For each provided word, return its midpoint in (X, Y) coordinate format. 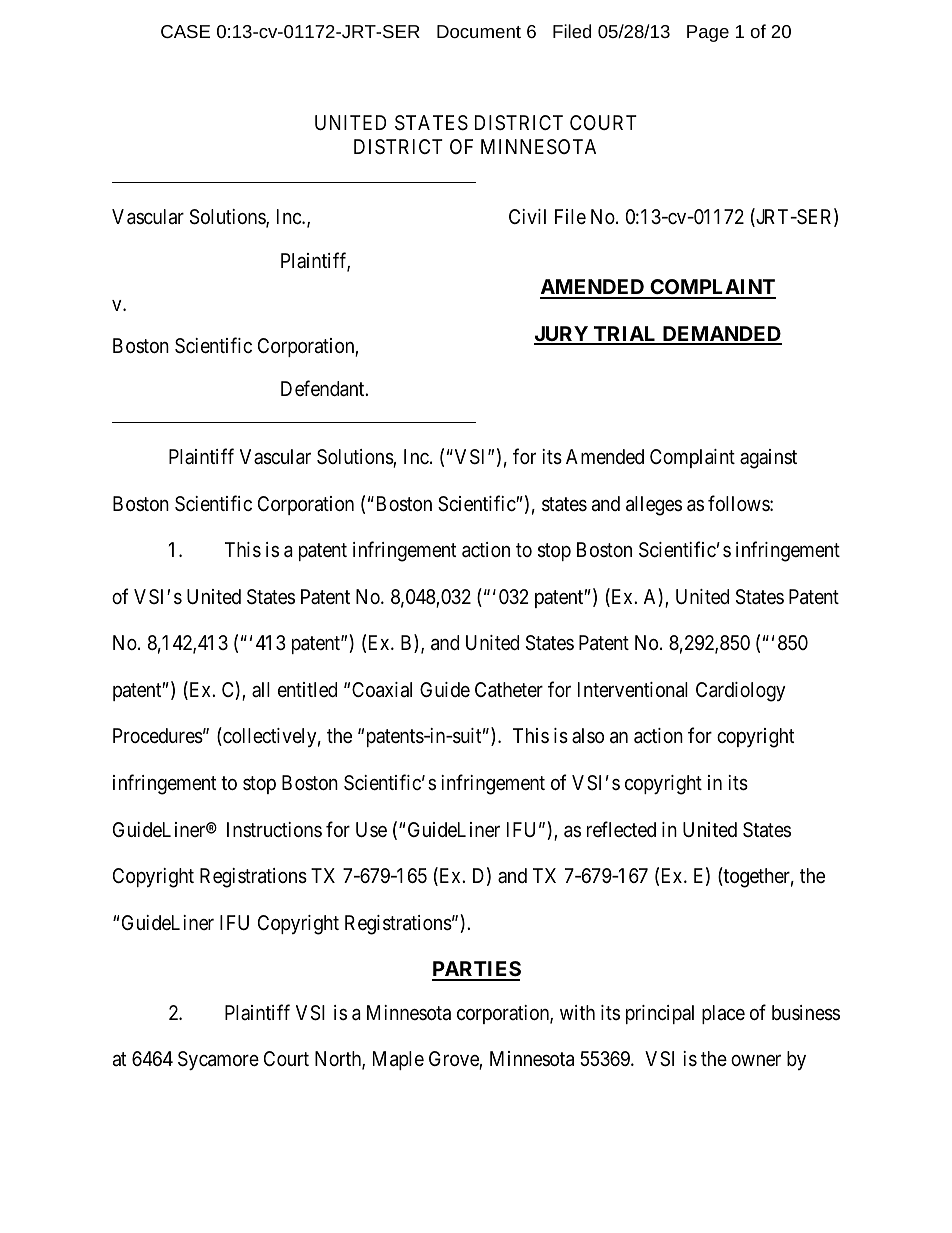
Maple (398, 1060)
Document (479, 31)
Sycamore (218, 1060)
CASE (185, 31)
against (768, 459)
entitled (307, 689)
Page (708, 33)
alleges (654, 506)
